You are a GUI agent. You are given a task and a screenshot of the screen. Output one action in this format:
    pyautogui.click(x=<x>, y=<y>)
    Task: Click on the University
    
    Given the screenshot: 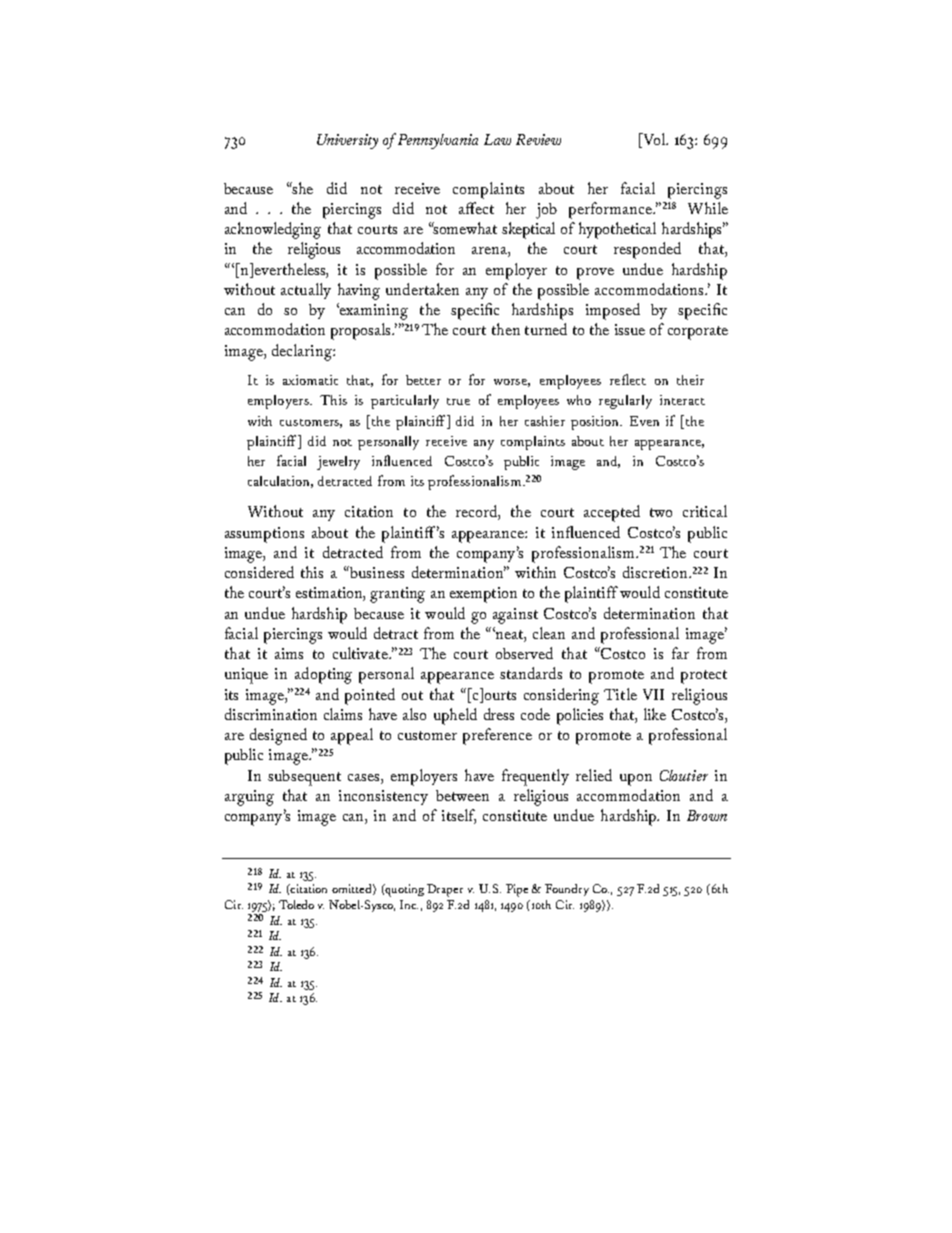 What is the action you would take?
    pyautogui.click(x=347, y=141)
